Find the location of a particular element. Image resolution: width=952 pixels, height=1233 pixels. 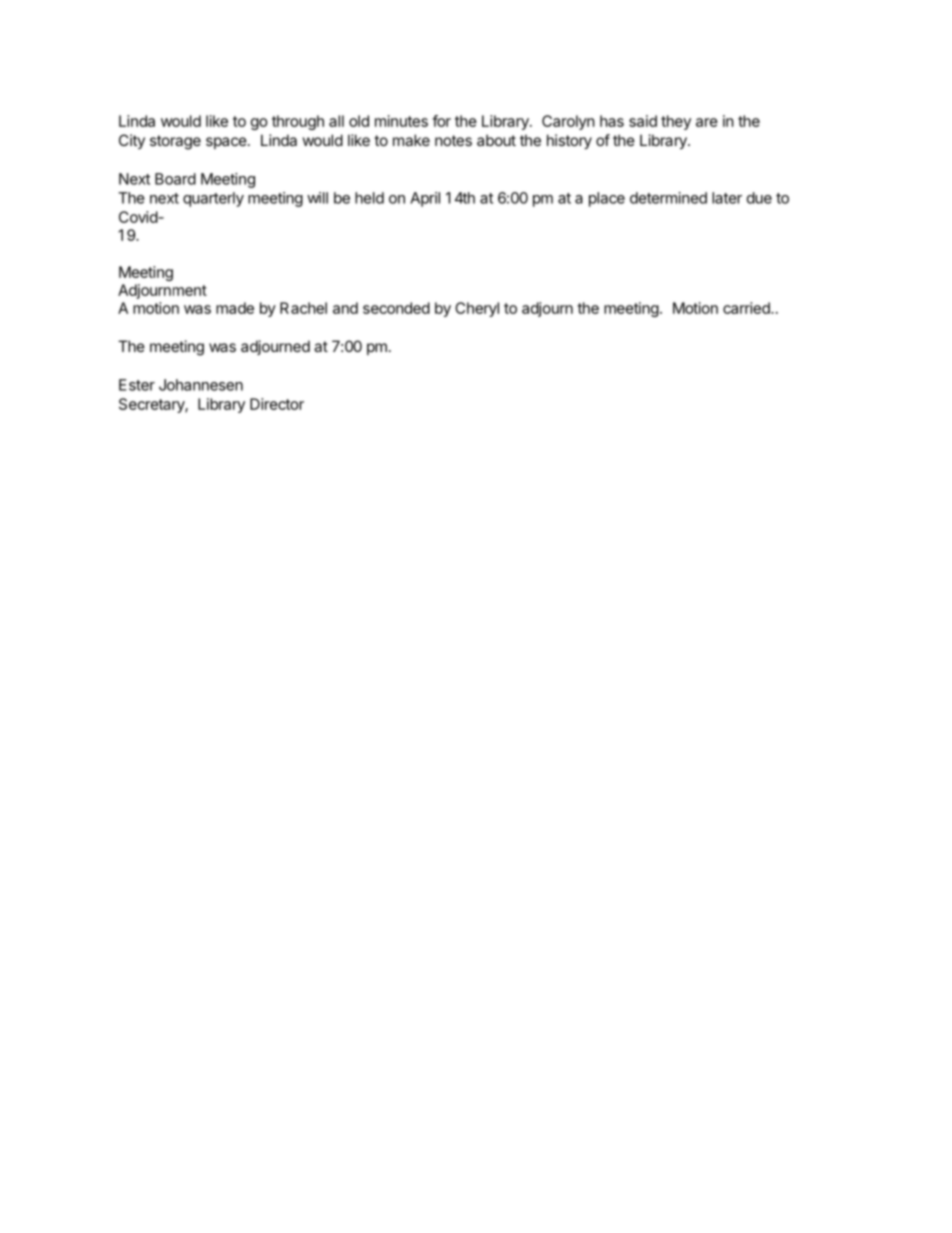

Rachel is located at coordinates (303, 308).
